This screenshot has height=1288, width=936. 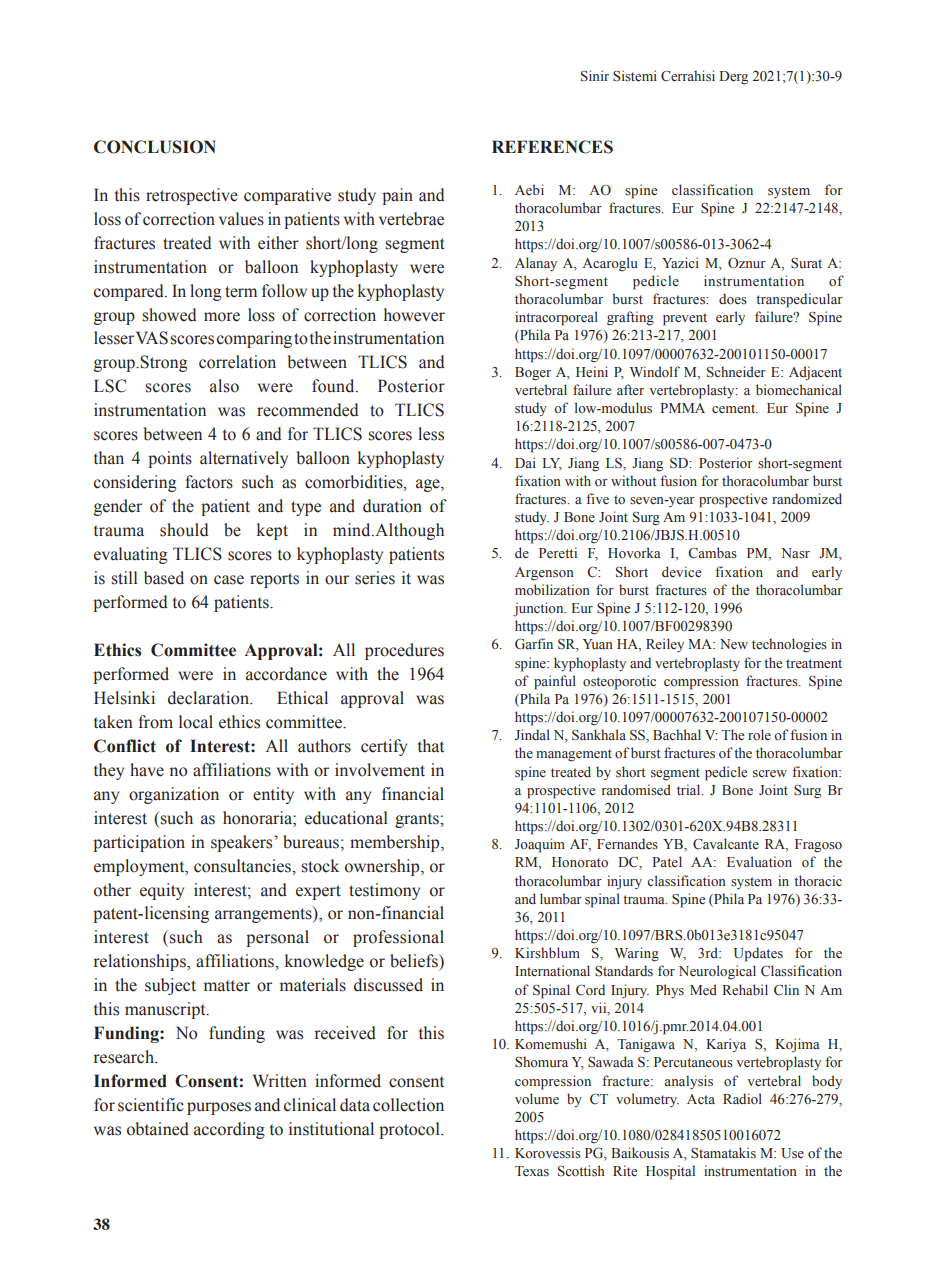 I want to click on beliefs, so click(x=415, y=961).
